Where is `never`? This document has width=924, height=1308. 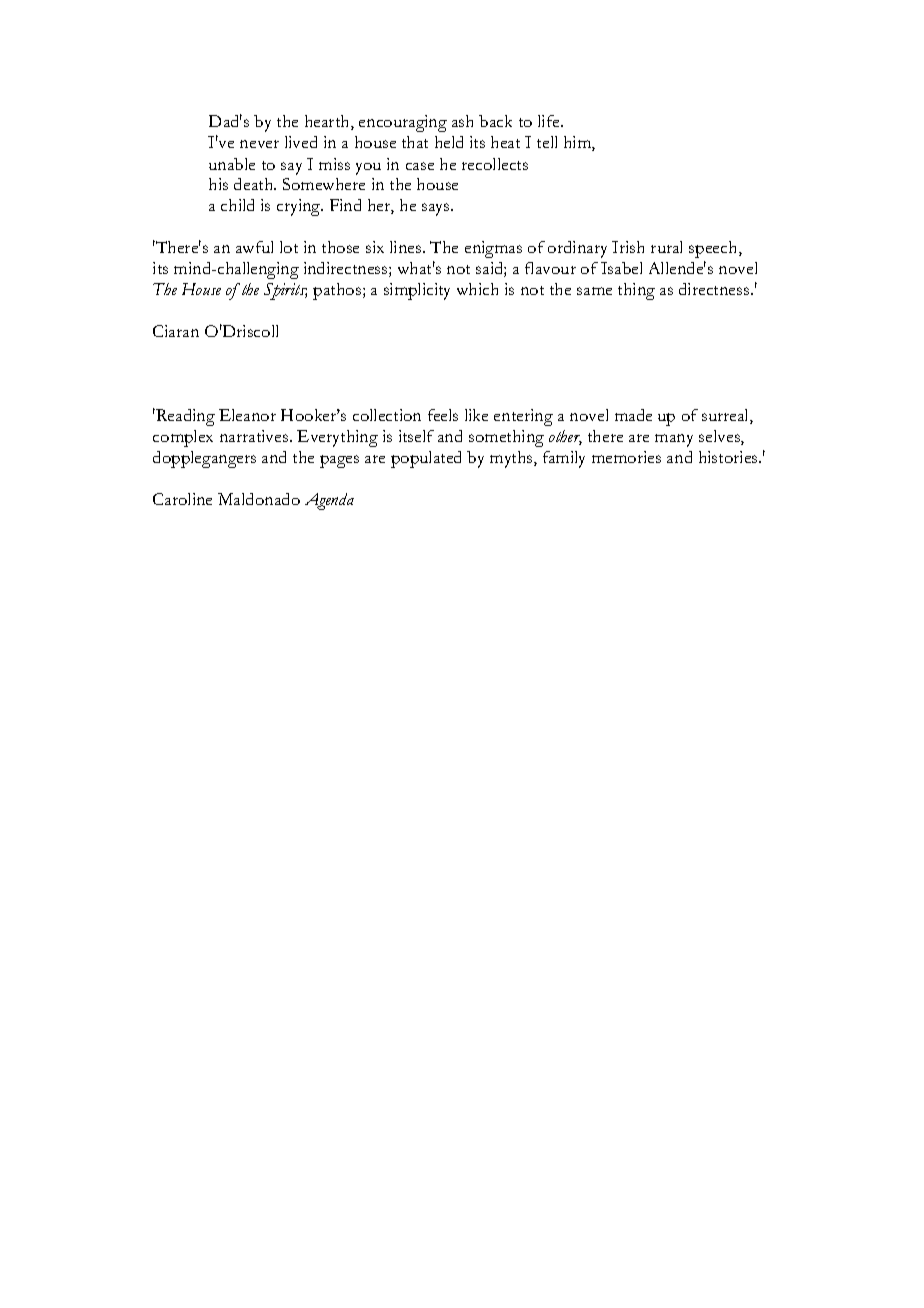
never is located at coordinates (259, 144).
